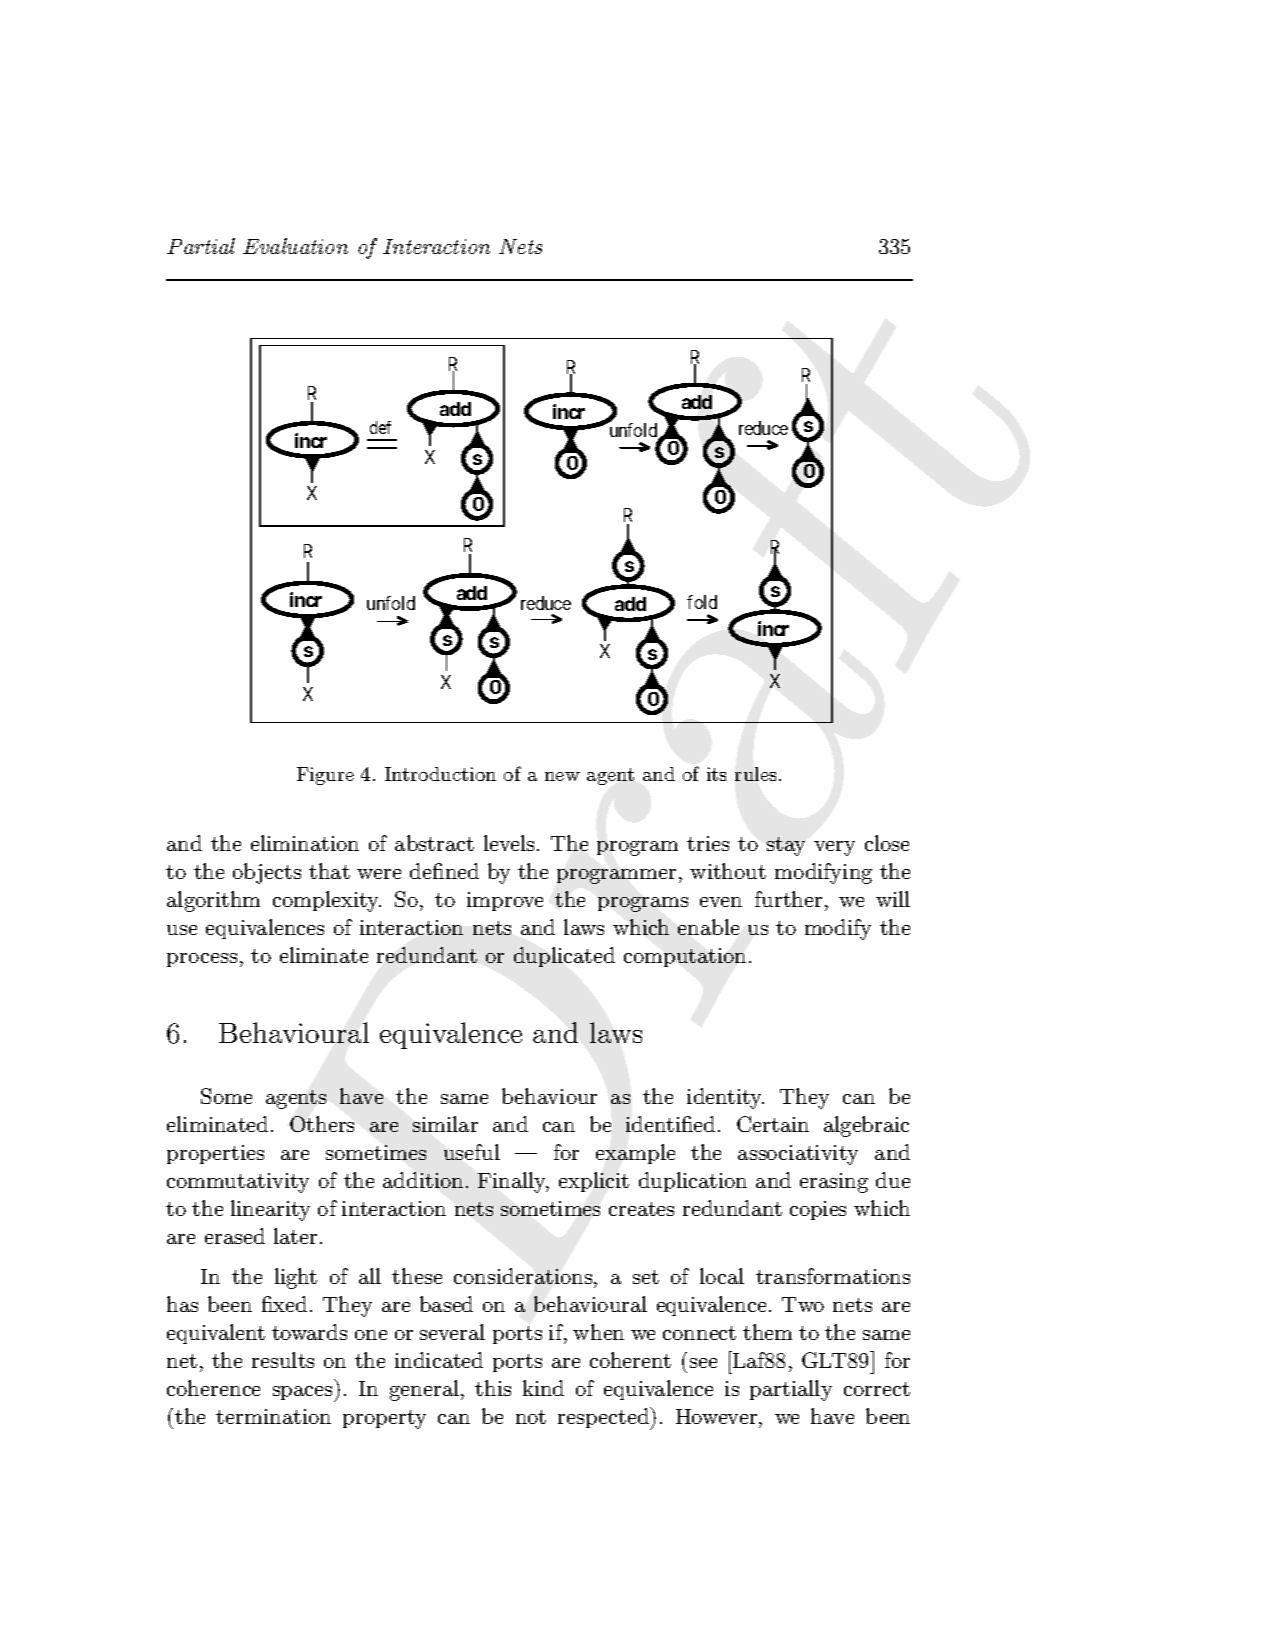 Image resolution: width=1268 pixels, height=1640 pixels. Describe the element at coordinates (564, 957) in the document. I see `duplicated` at that location.
